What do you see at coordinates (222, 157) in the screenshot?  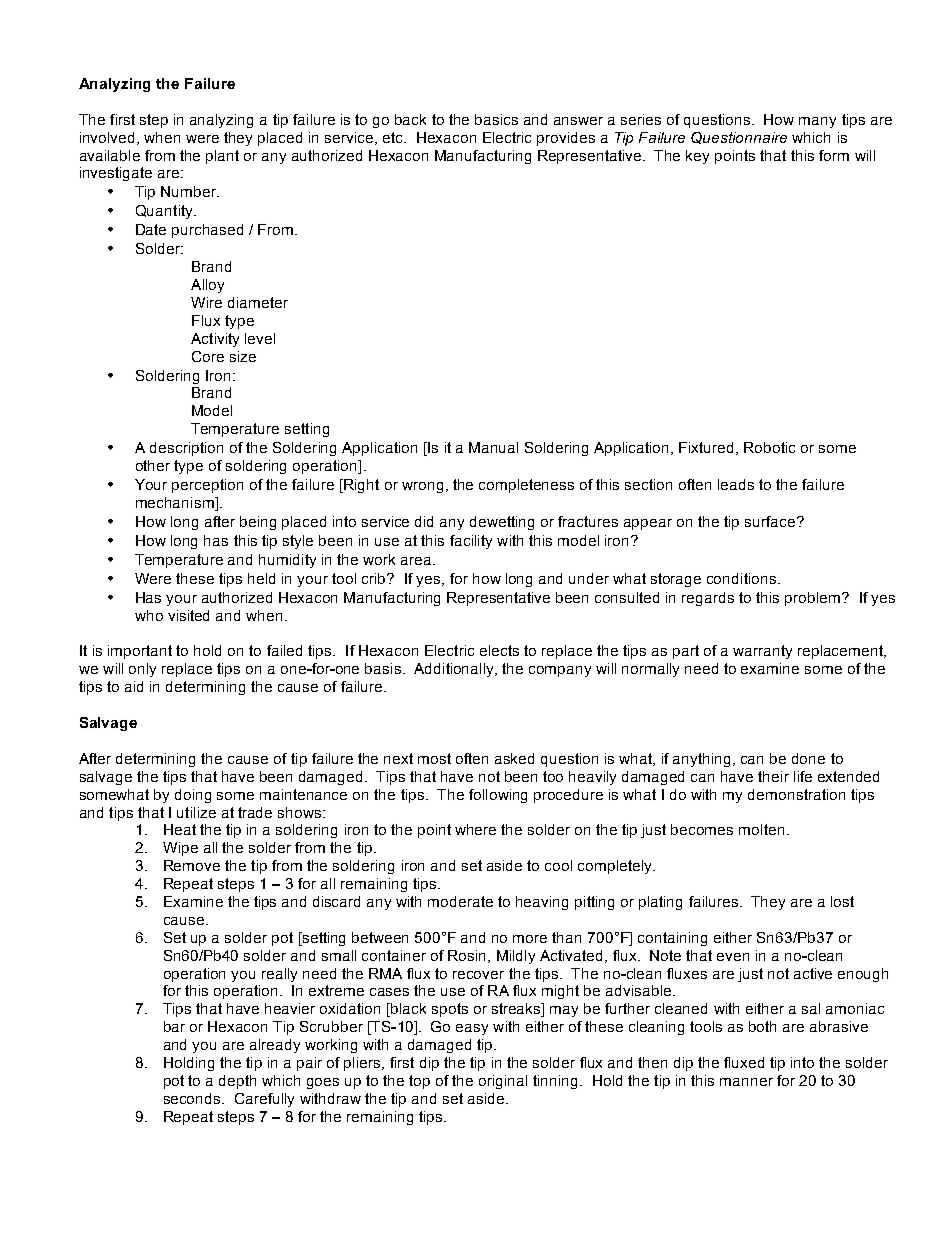 I see `plant` at bounding box center [222, 157].
